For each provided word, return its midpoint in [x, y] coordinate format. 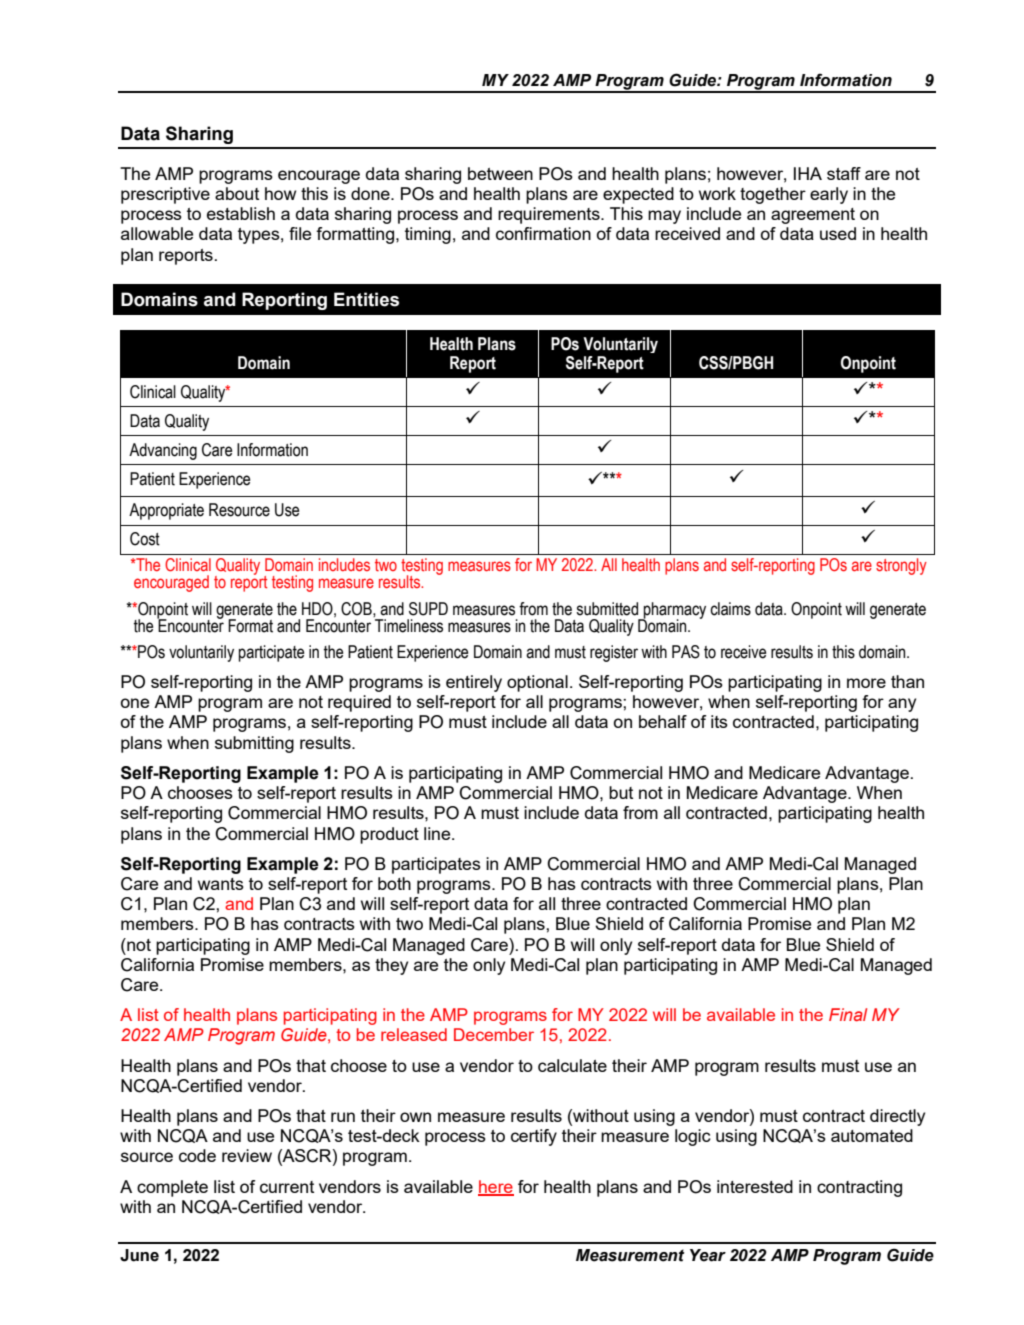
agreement [813, 216]
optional [537, 683]
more [866, 683]
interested [755, 1186]
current [287, 1187]
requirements [550, 215]
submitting [254, 744]
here [496, 1187]
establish [241, 213]
